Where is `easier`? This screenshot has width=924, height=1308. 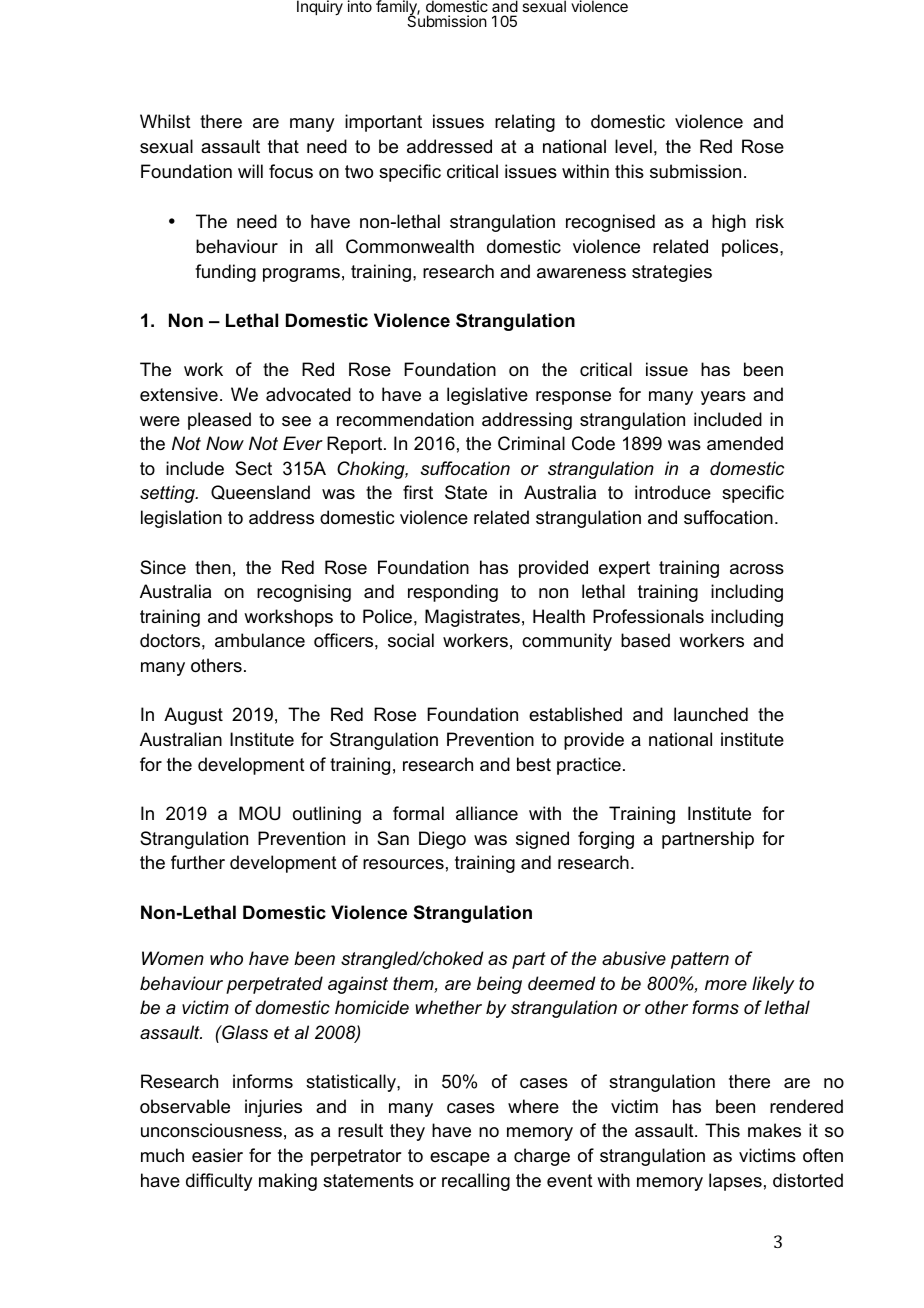 easier is located at coordinates (217, 1155).
